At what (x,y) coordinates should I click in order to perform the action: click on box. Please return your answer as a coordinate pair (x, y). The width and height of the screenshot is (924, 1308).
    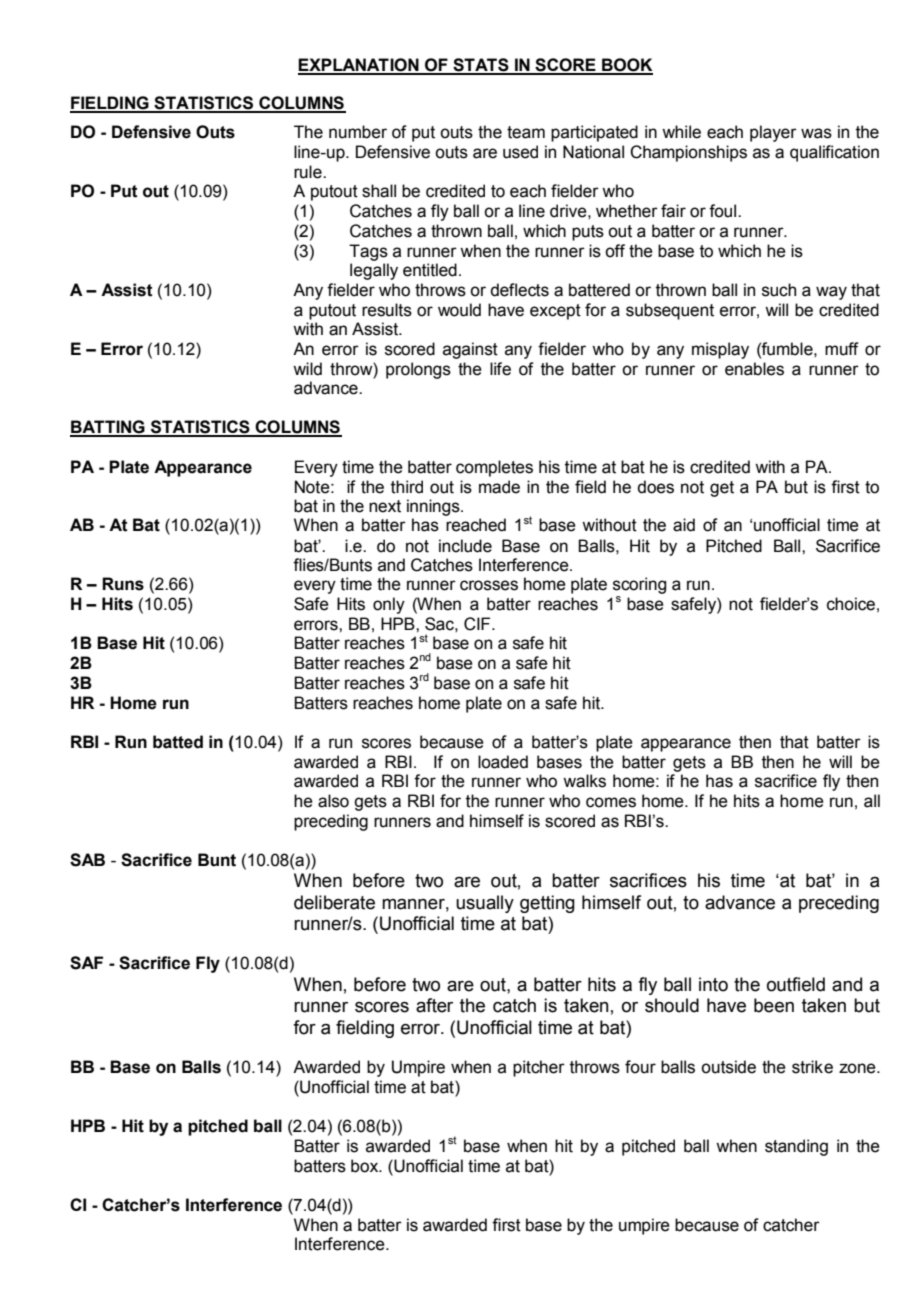
    Looking at the image, I should click on (366, 1166).
